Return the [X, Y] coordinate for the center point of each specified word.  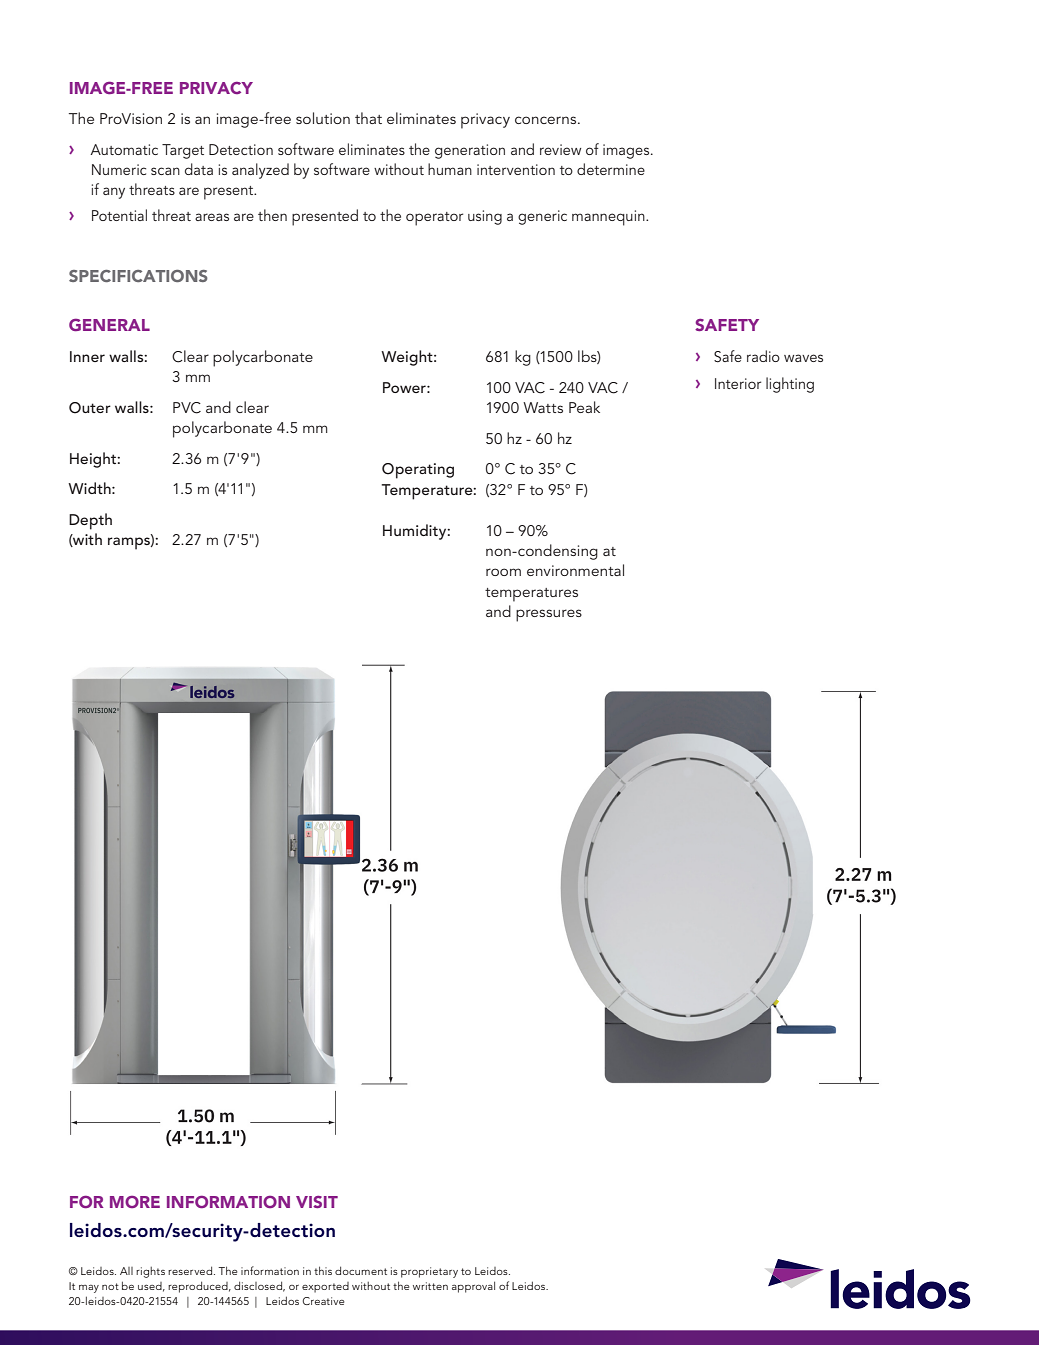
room [503, 572]
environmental [575, 570]
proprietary [429, 1272]
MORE [135, 1202]
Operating [418, 471]
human [450, 169]
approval [473, 1287]
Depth [90, 521]
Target [183, 151]
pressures [549, 615]
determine [611, 169]
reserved [191, 1270]
